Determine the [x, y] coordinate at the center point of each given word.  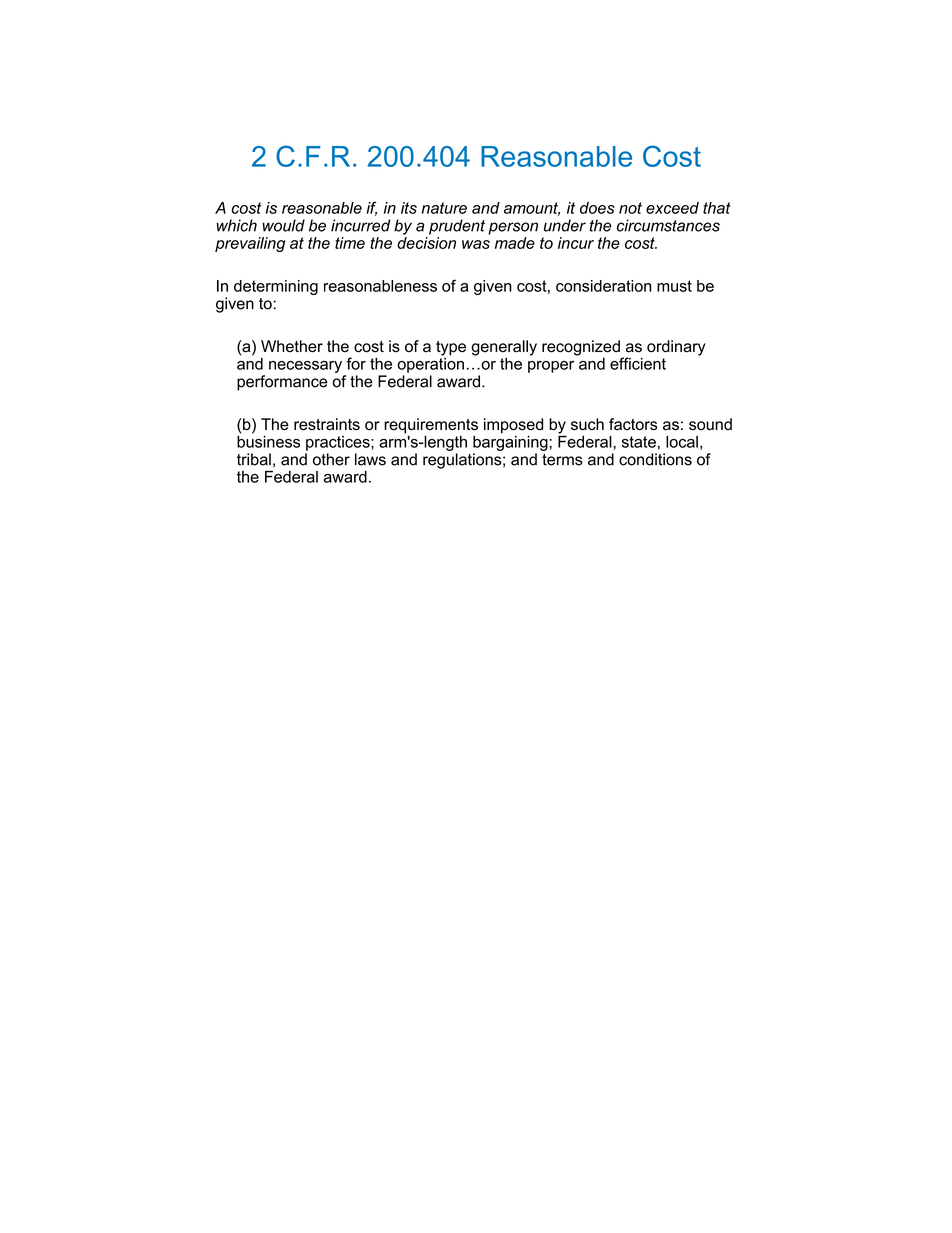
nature [444, 208]
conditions [655, 459]
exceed [672, 208]
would [283, 225]
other [331, 459]
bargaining [511, 442]
